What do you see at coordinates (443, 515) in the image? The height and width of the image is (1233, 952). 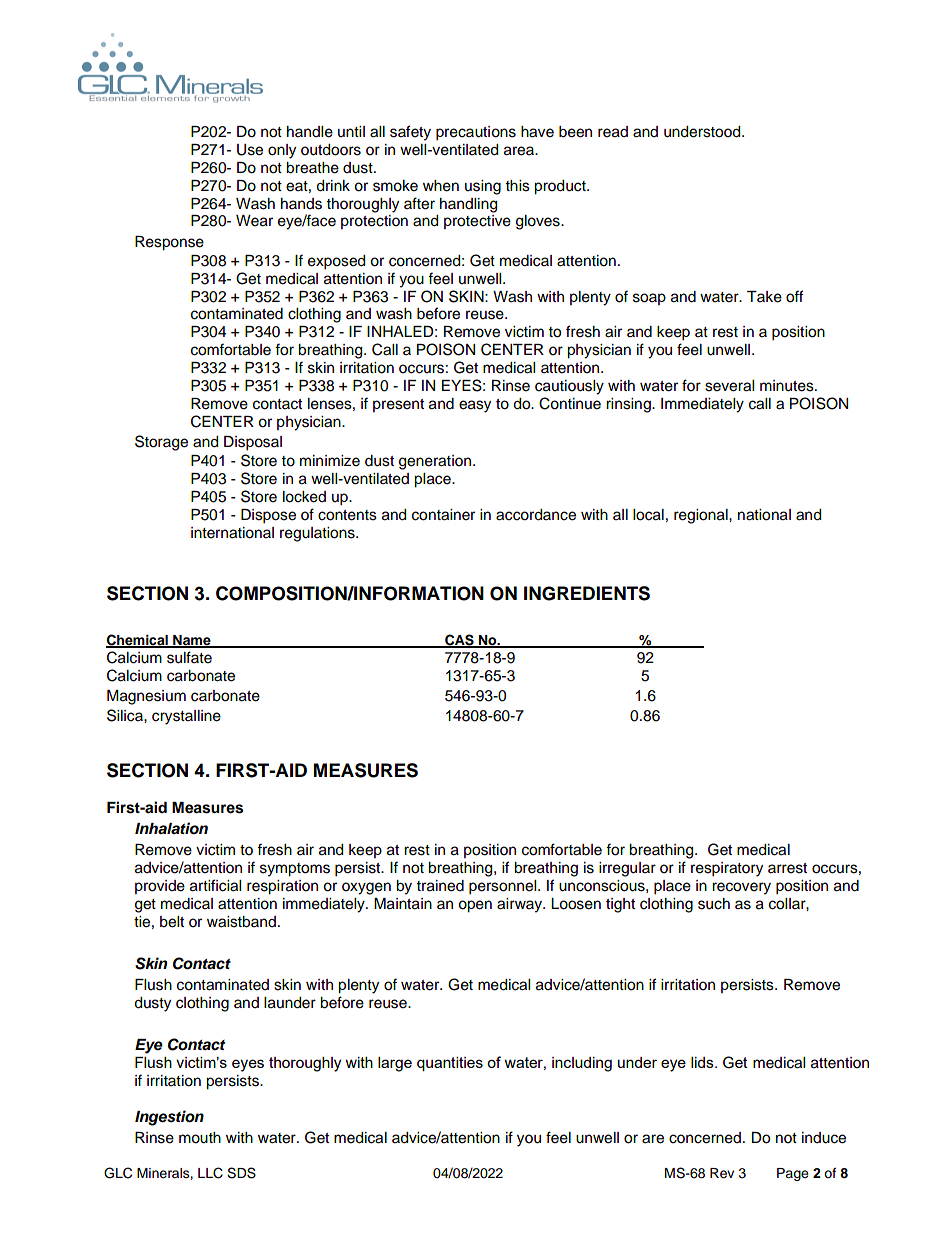 I see `container` at bounding box center [443, 515].
